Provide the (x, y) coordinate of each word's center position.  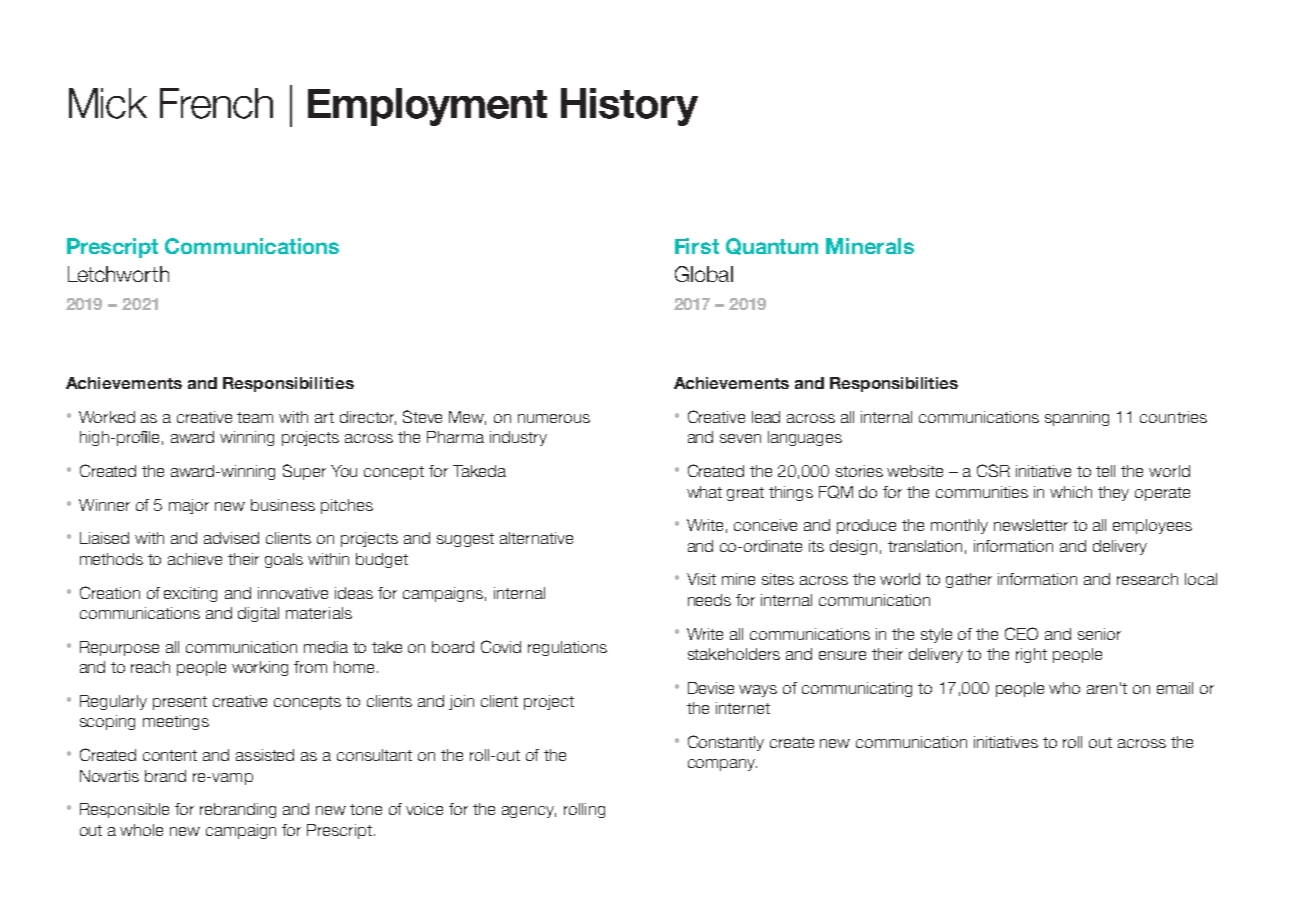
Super (304, 472)
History (629, 107)
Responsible (124, 810)
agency (529, 812)
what (704, 492)
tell (1105, 471)
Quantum (772, 246)
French (216, 103)
